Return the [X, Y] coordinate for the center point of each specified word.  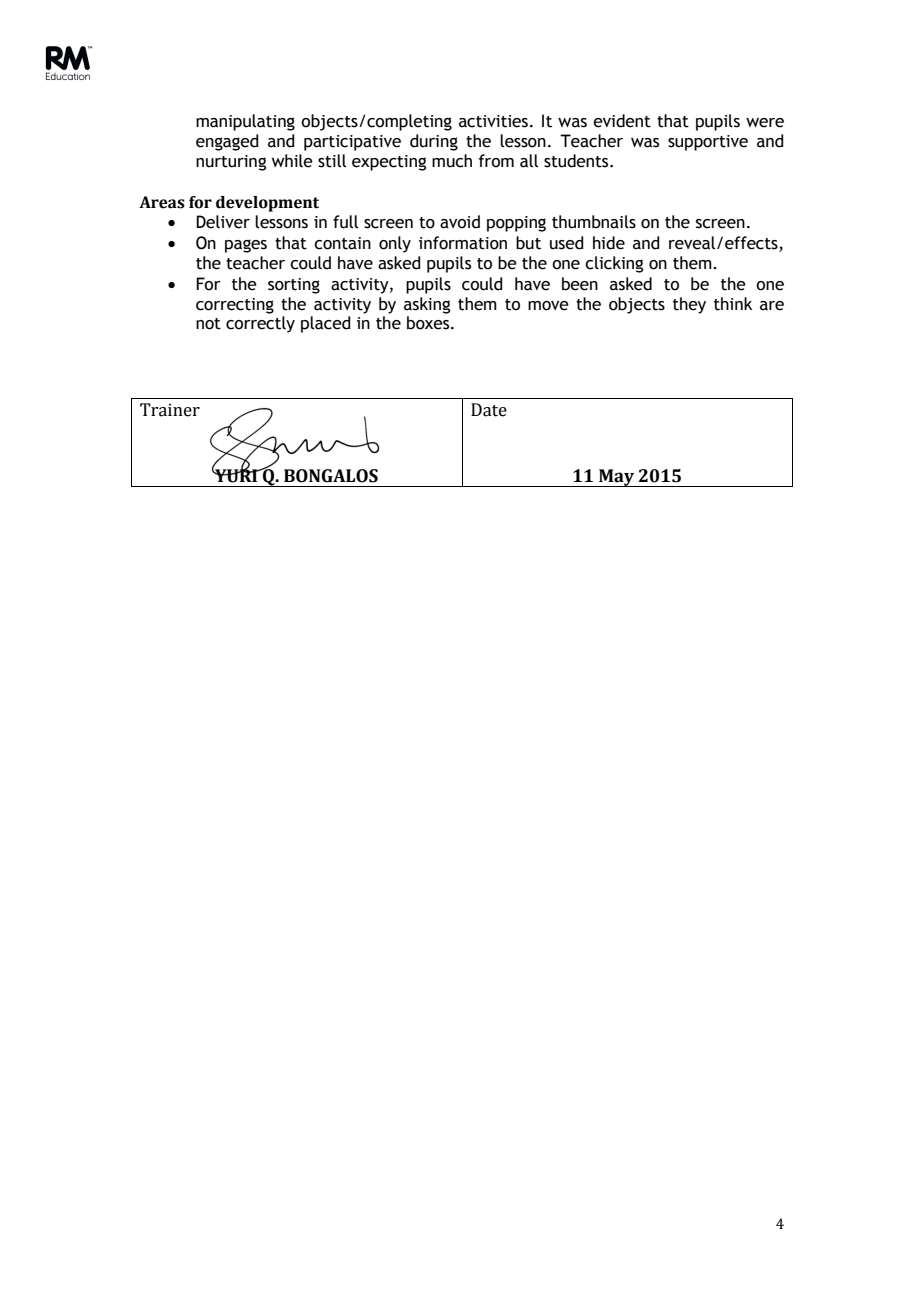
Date [489, 410]
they [689, 305]
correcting [235, 306]
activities [493, 121]
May [617, 478]
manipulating [245, 122]
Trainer [170, 410]
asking [427, 305]
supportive [708, 143]
